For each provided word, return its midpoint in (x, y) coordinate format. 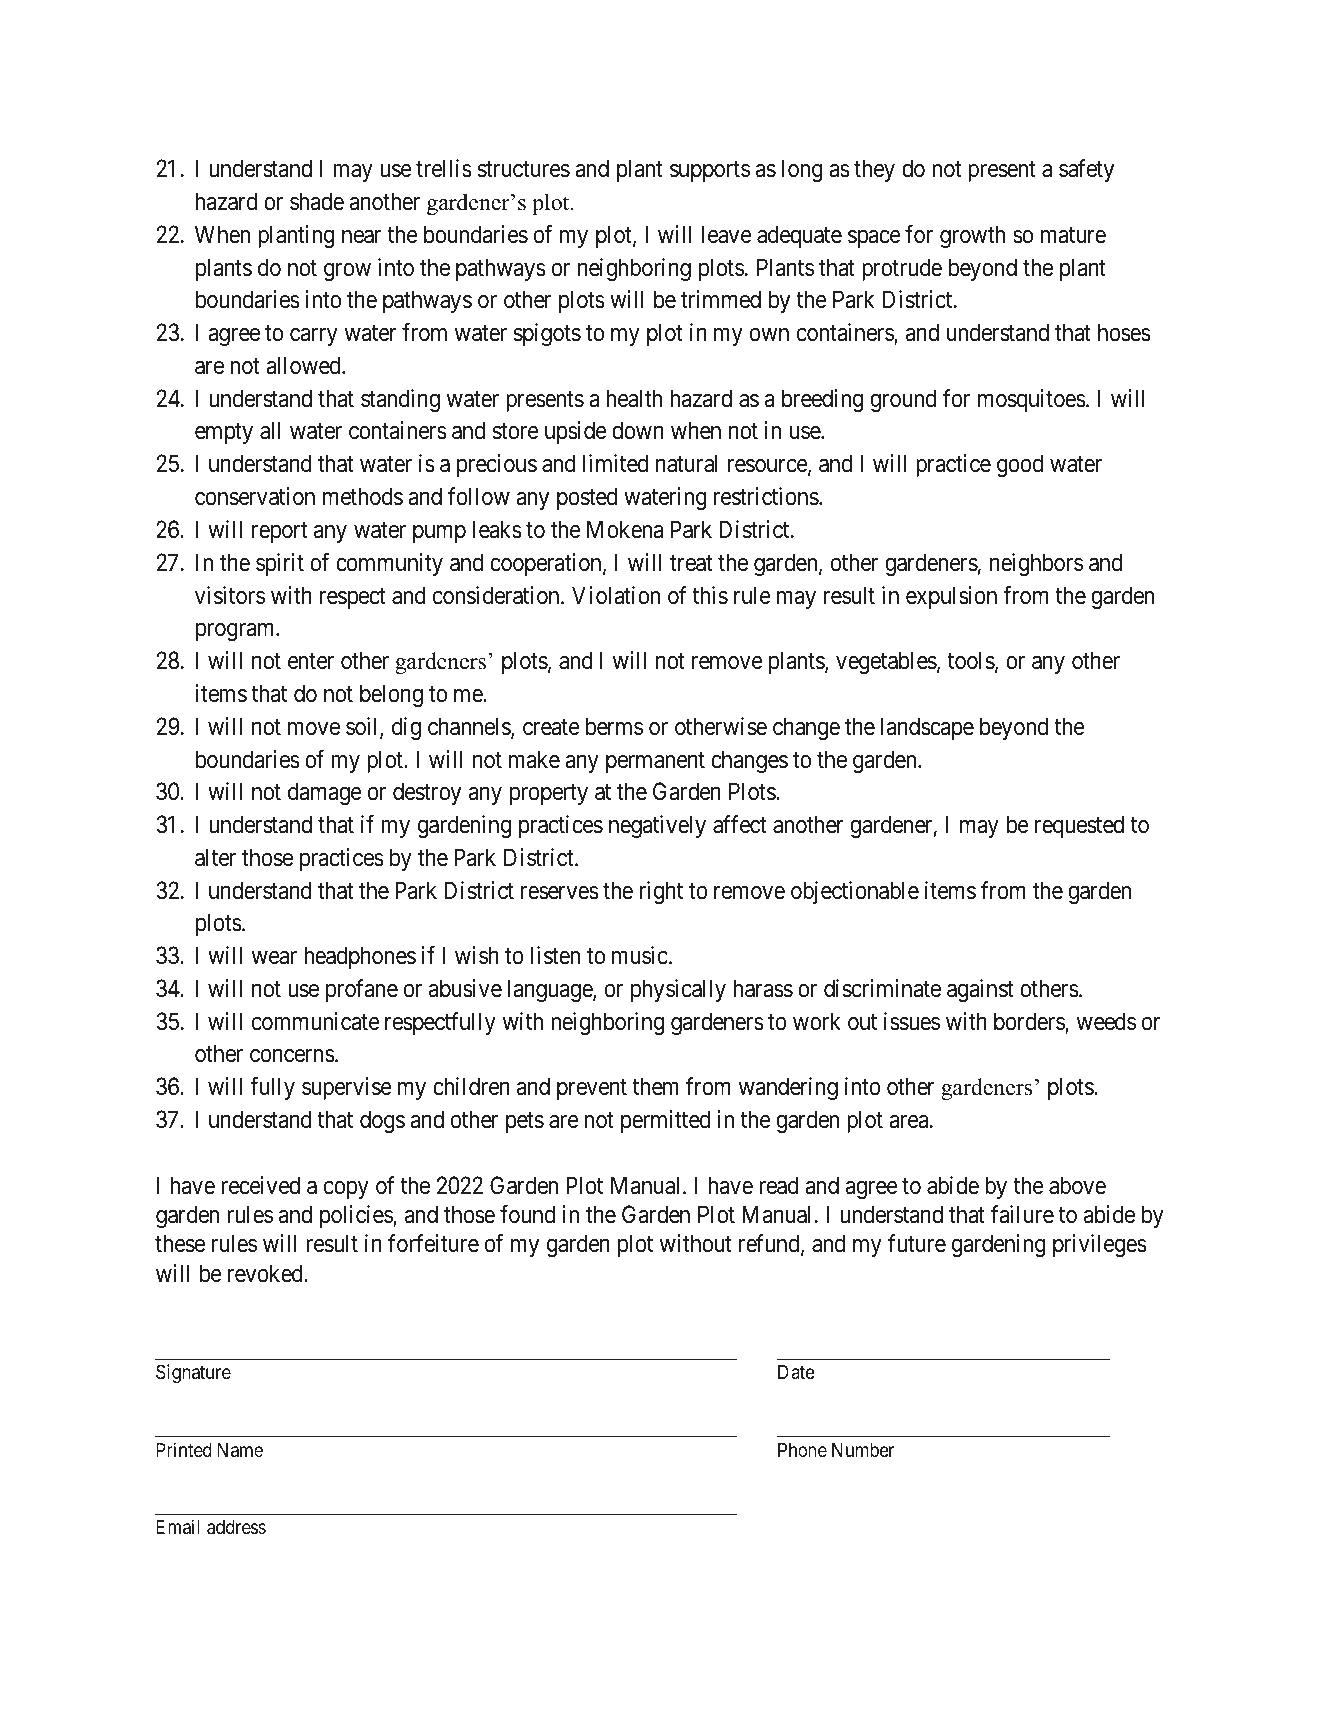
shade (317, 201)
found (527, 1214)
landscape (927, 728)
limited (615, 463)
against (980, 990)
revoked (266, 1273)
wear (274, 958)
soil (363, 727)
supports (710, 172)
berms (614, 726)
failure (1022, 1214)
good (1020, 465)
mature (1073, 235)
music (640, 955)
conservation (255, 496)
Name (240, 1450)
